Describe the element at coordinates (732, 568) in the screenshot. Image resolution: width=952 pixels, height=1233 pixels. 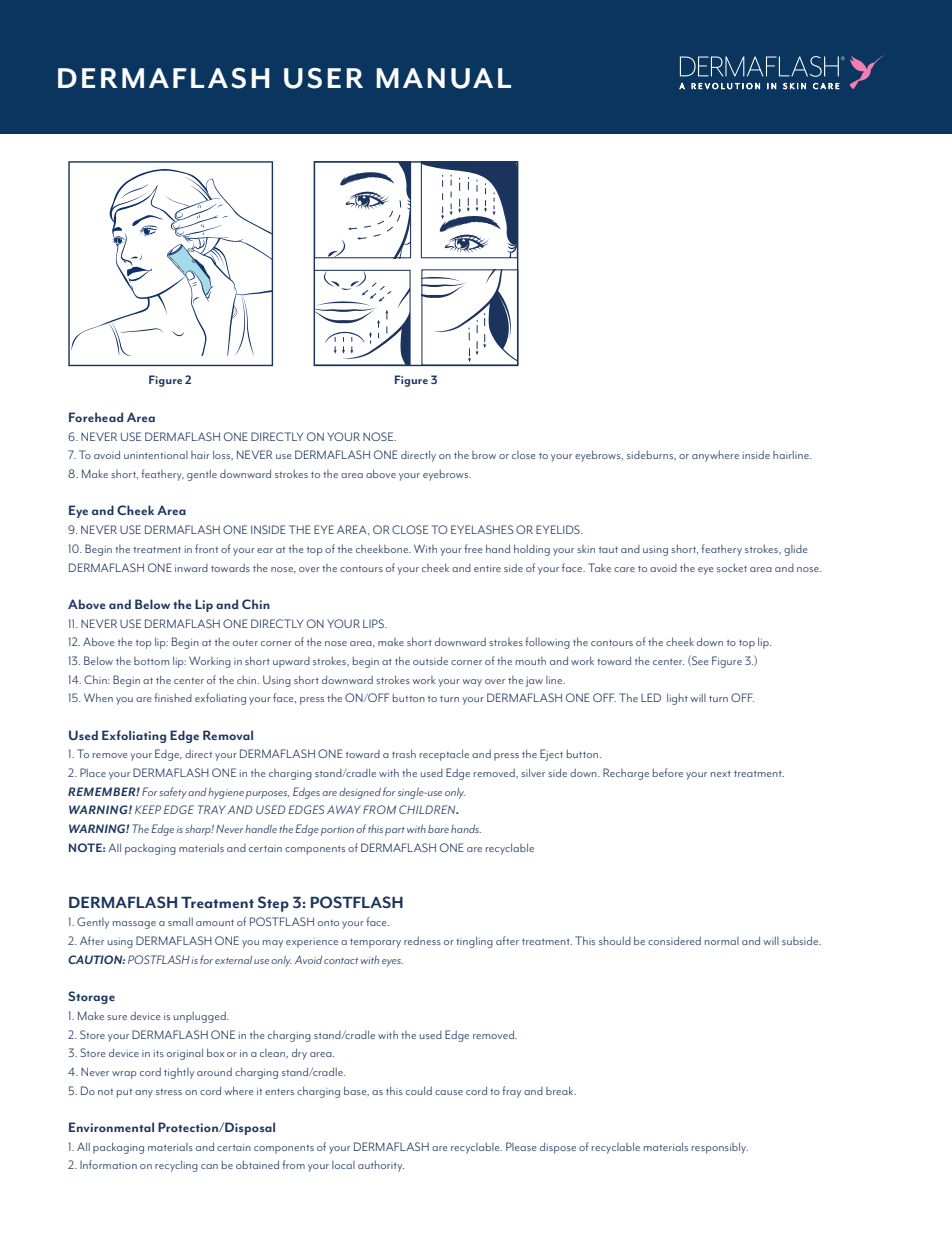
I see `socket` at that location.
